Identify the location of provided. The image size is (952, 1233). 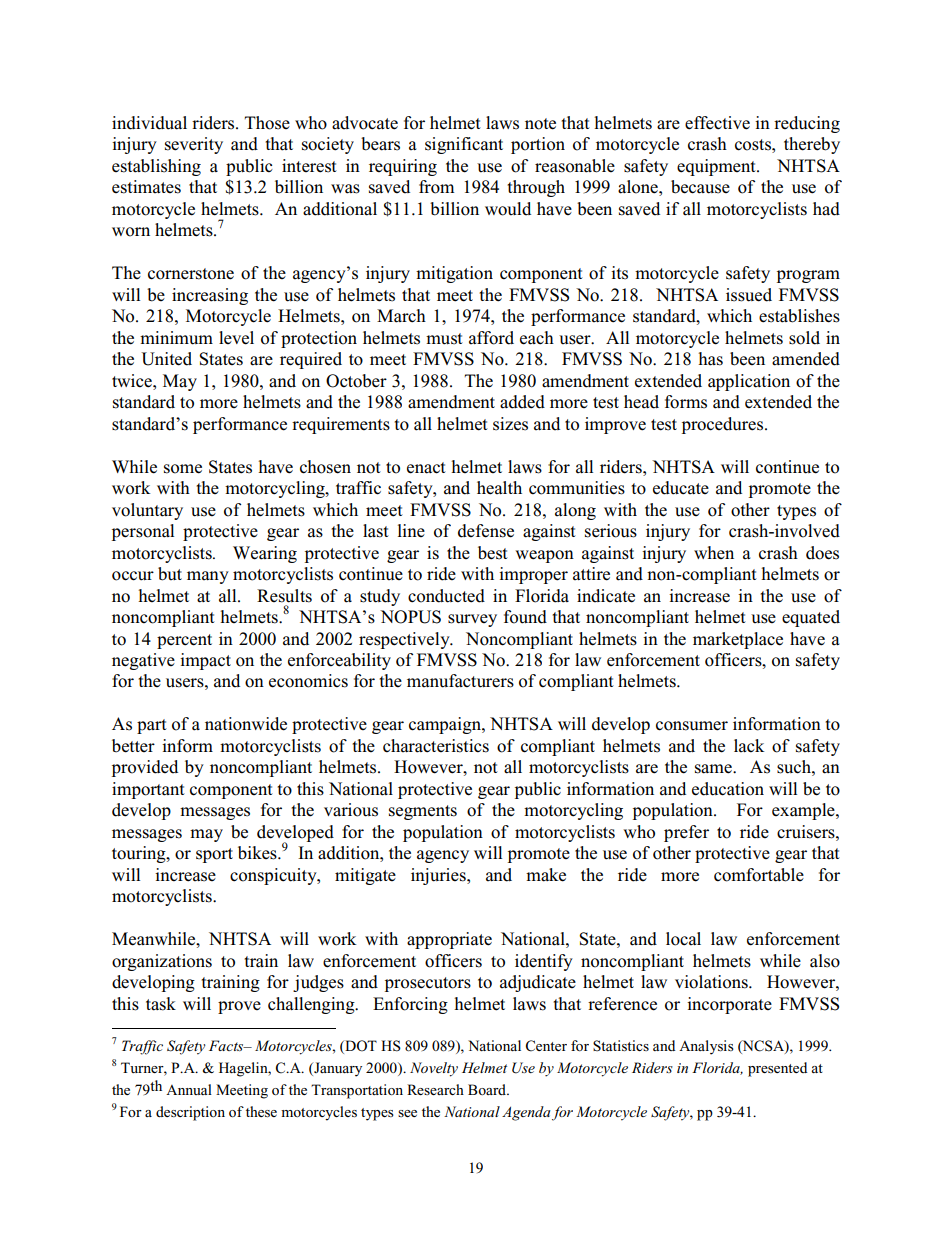
(145, 768).
